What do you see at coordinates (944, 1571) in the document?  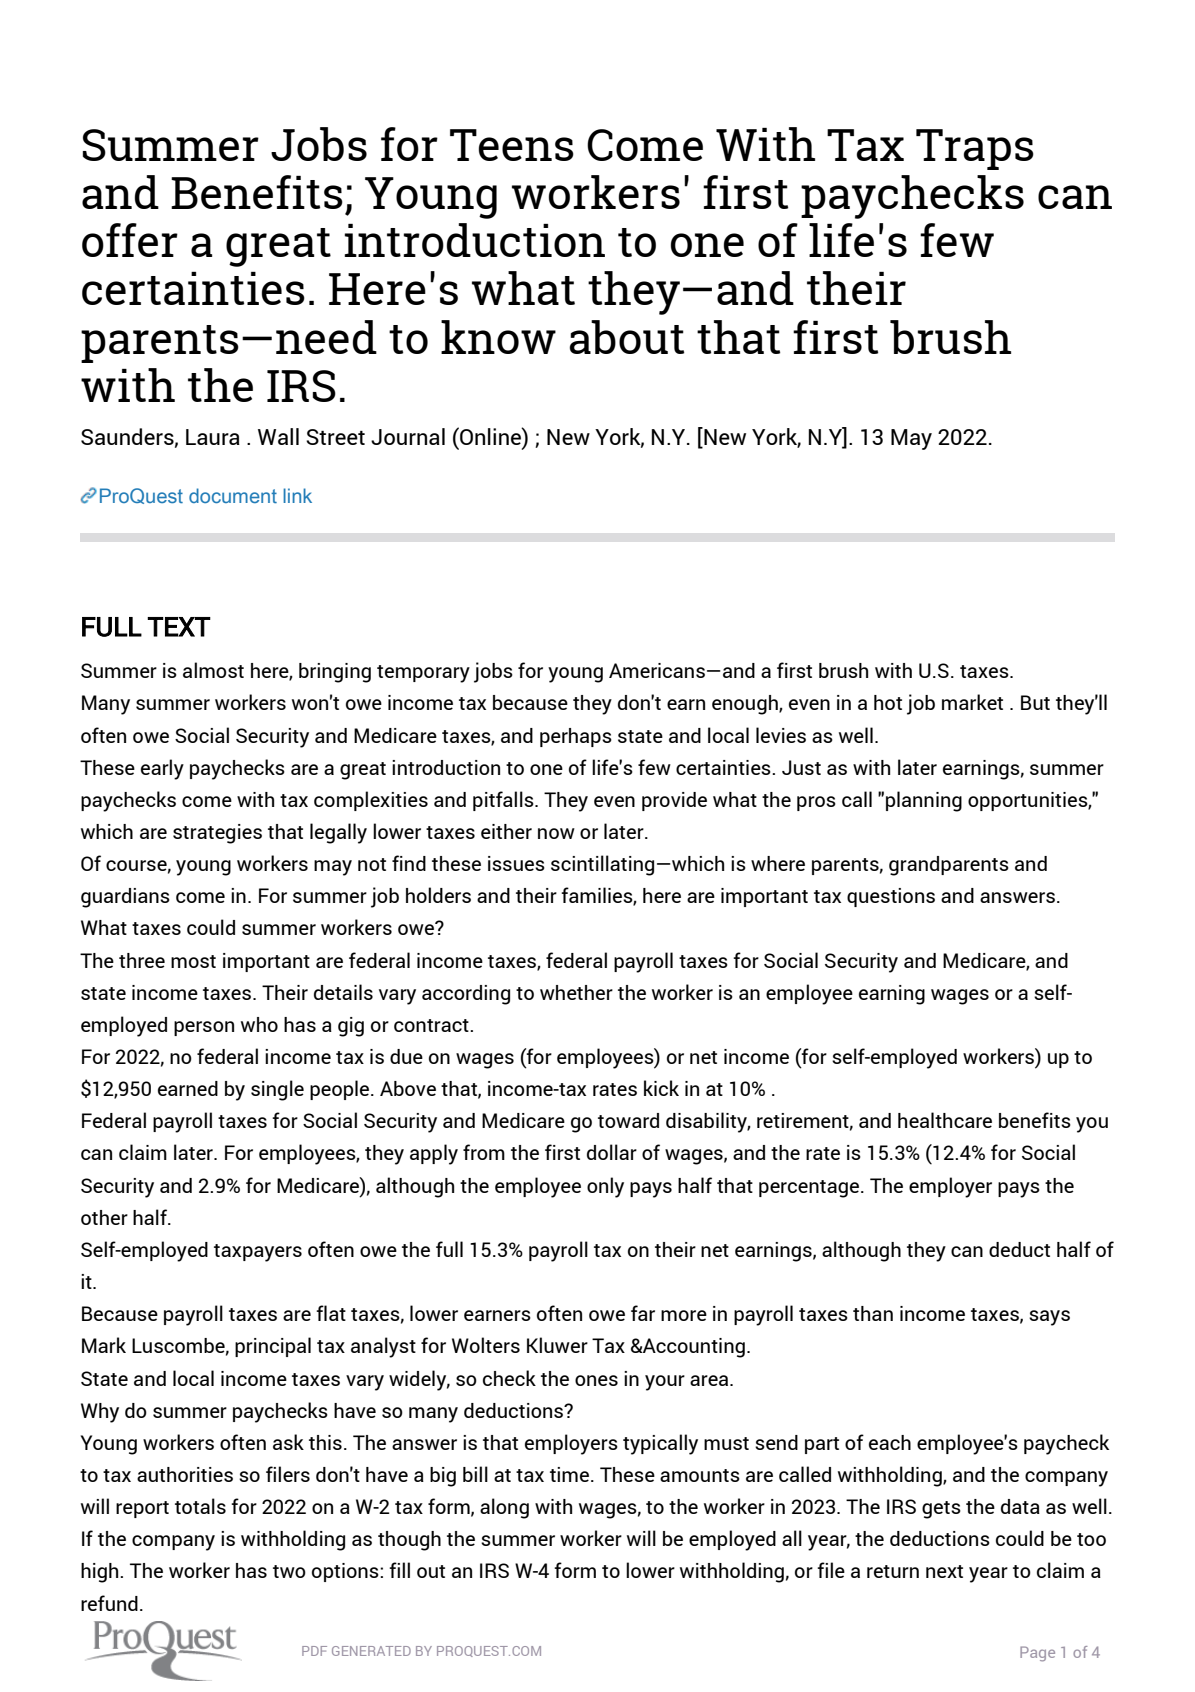 I see `next` at bounding box center [944, 1571].
